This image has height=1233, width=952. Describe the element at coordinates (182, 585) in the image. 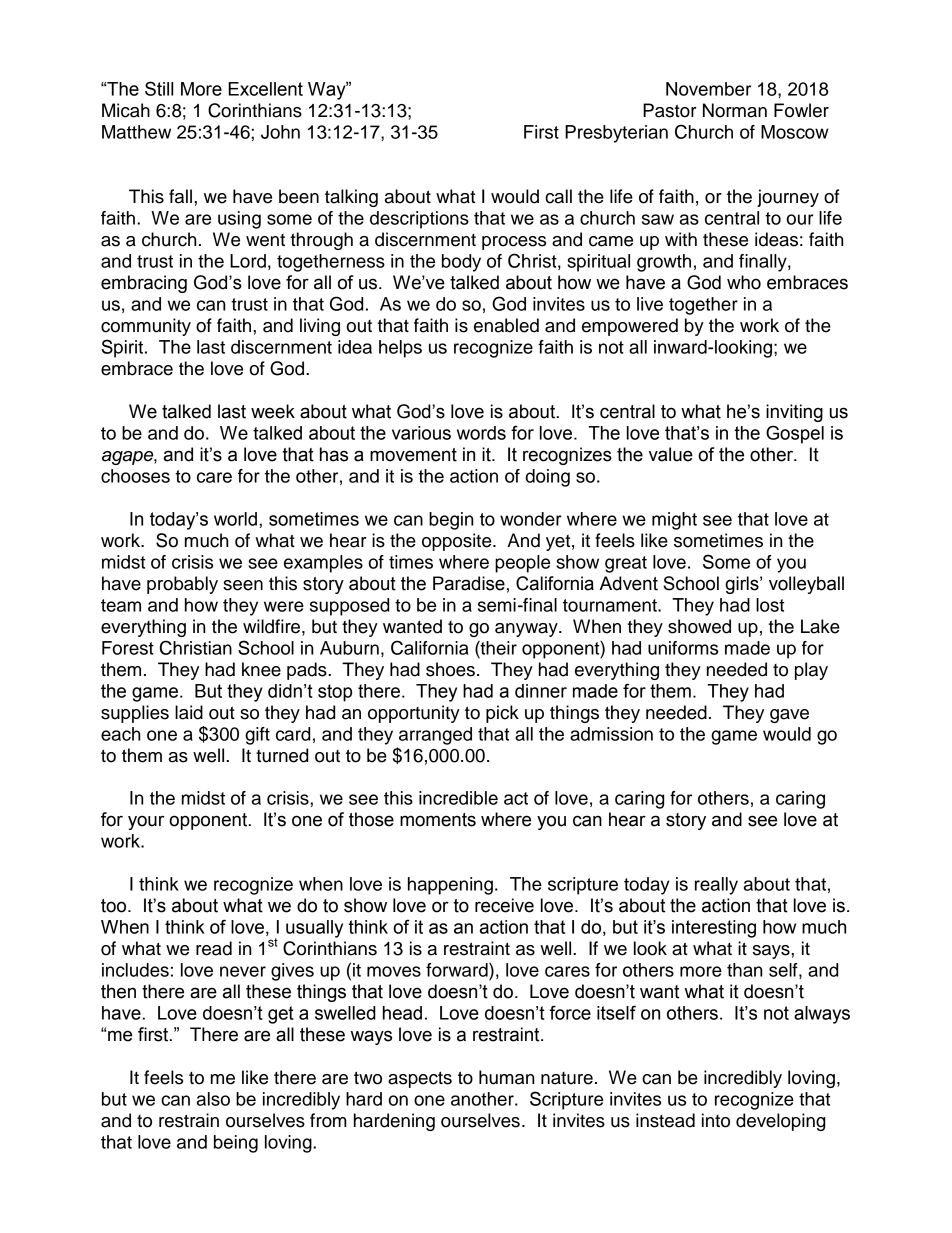

I see `probably` at that location.
